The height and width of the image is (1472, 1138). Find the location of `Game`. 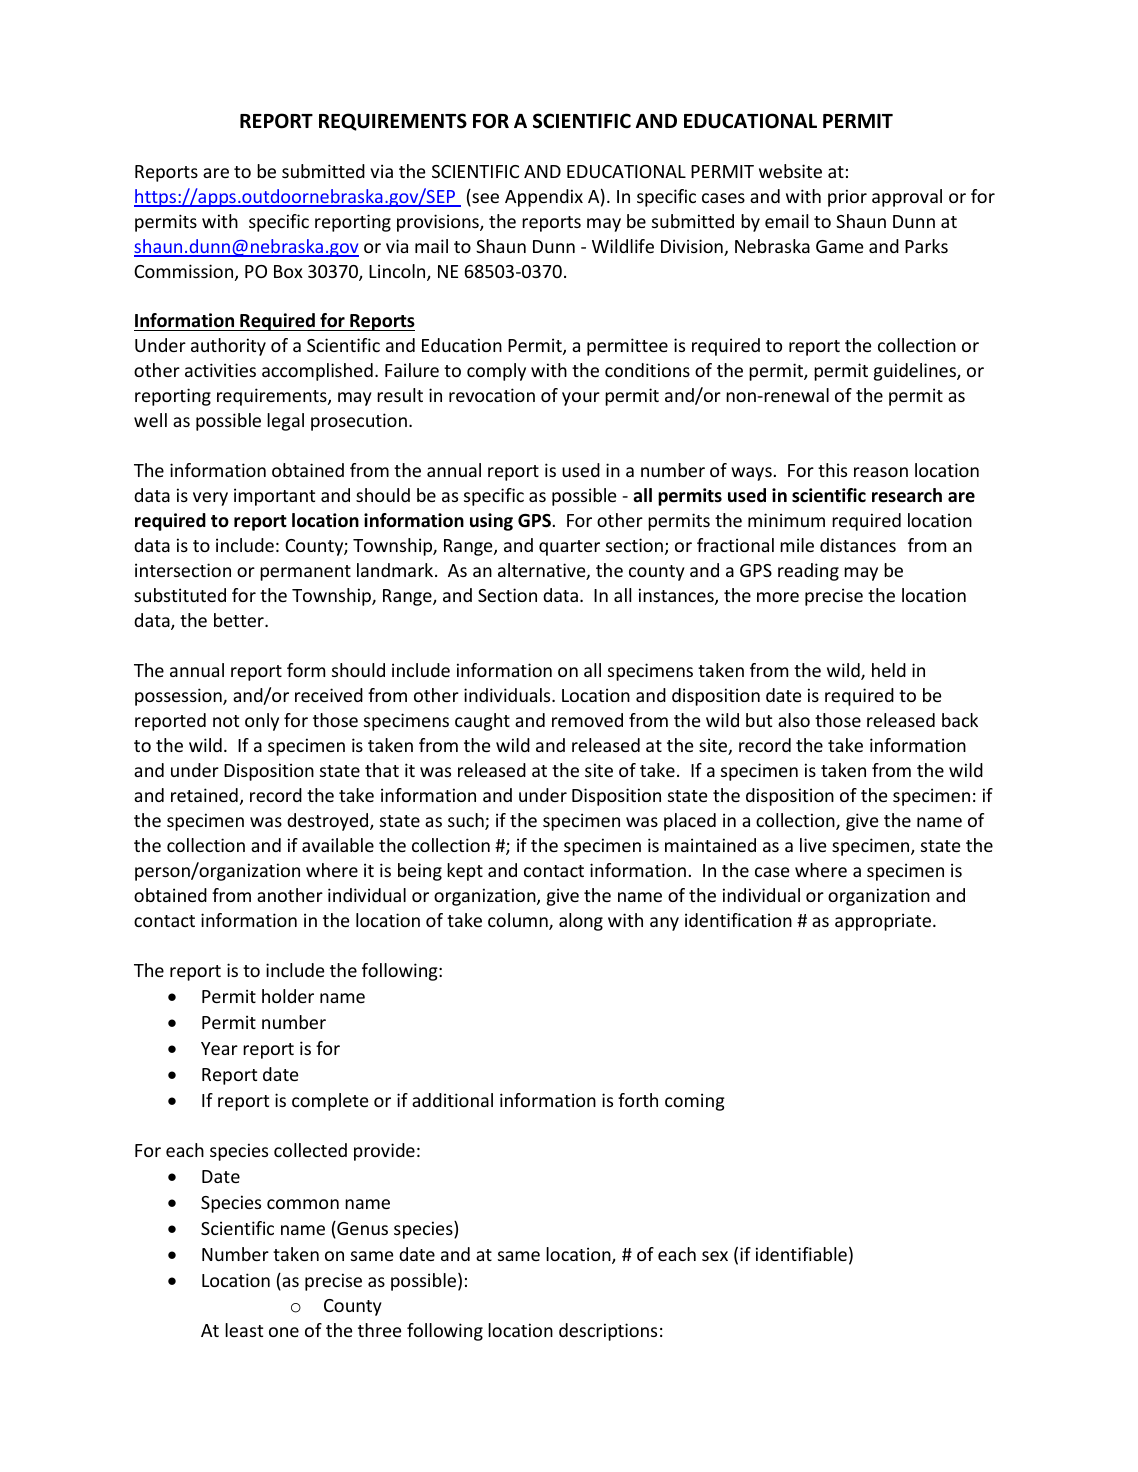

Game is located at coordinates (840, 246).
